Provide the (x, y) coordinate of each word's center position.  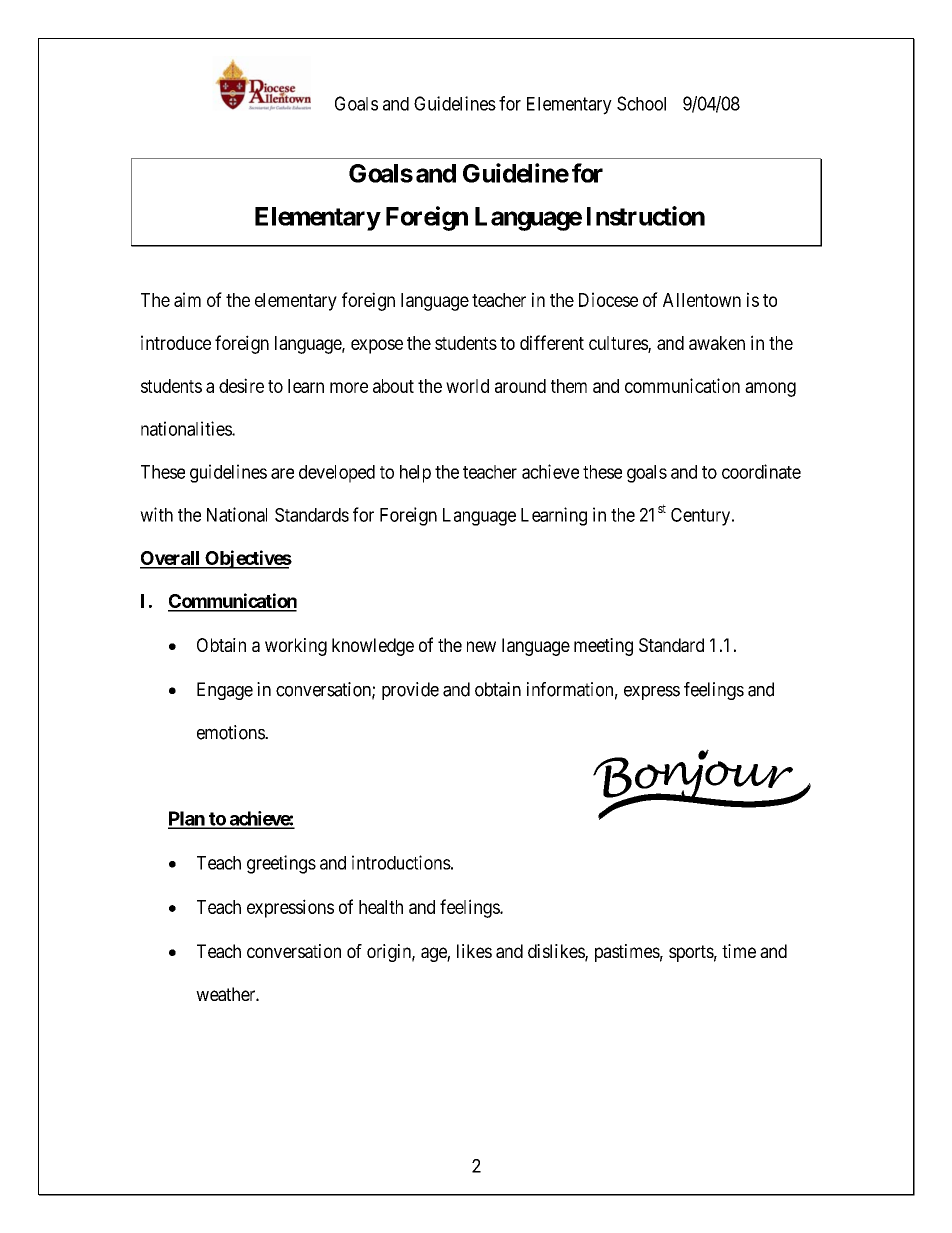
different (552, 342)
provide (410, 691)
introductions (401, 862)
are (282, 473)
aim (187, 299)
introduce (176, 342)
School (641, 103)
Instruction (646, 216)
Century (702, 517)
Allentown (702, 300)
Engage (225, 691)
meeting (603, 647)
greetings (281, 864)
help (415, 474)
